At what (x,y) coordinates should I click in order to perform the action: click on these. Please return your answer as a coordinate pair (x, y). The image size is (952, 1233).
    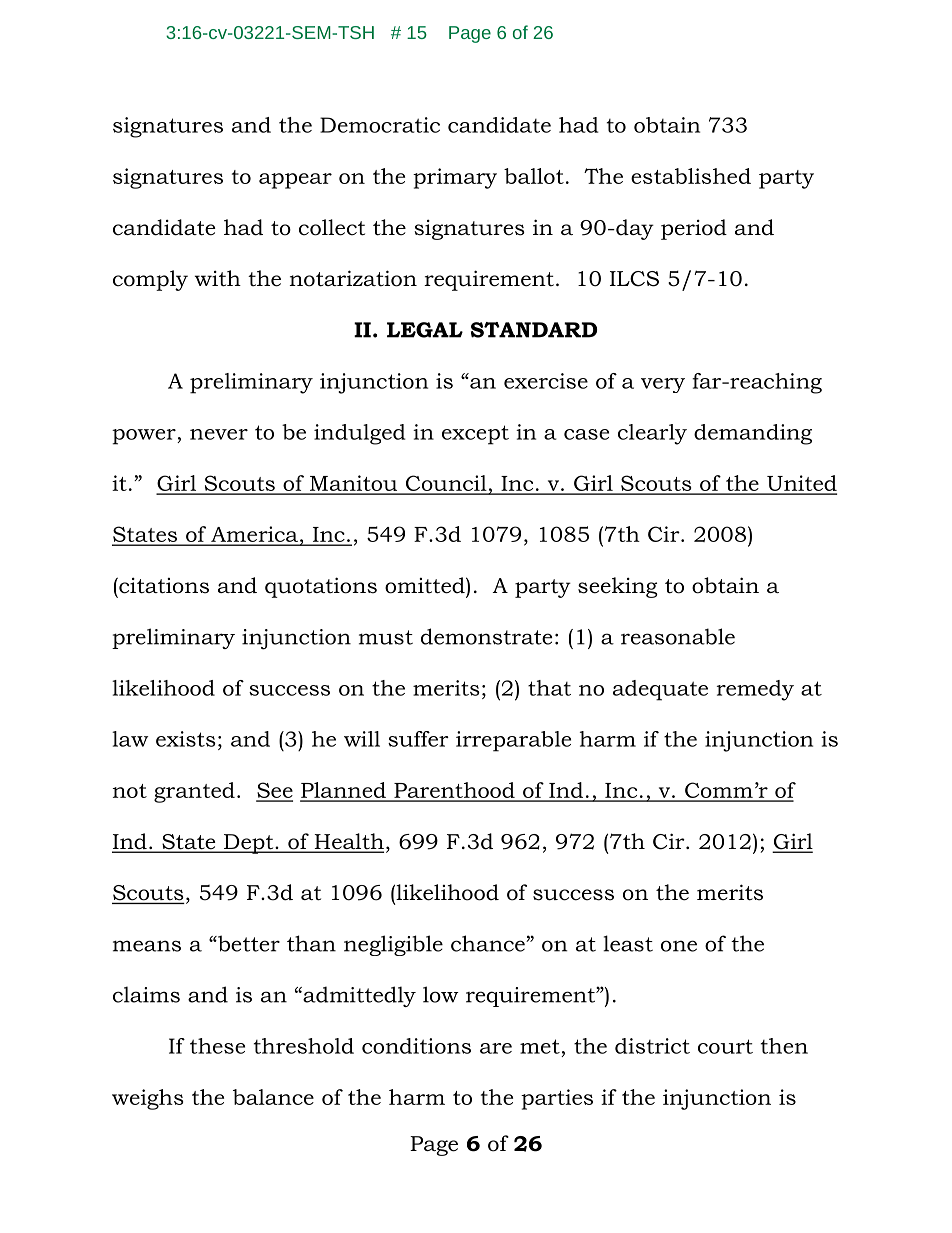
    Looking at the image, I should click on (217, 1046).
